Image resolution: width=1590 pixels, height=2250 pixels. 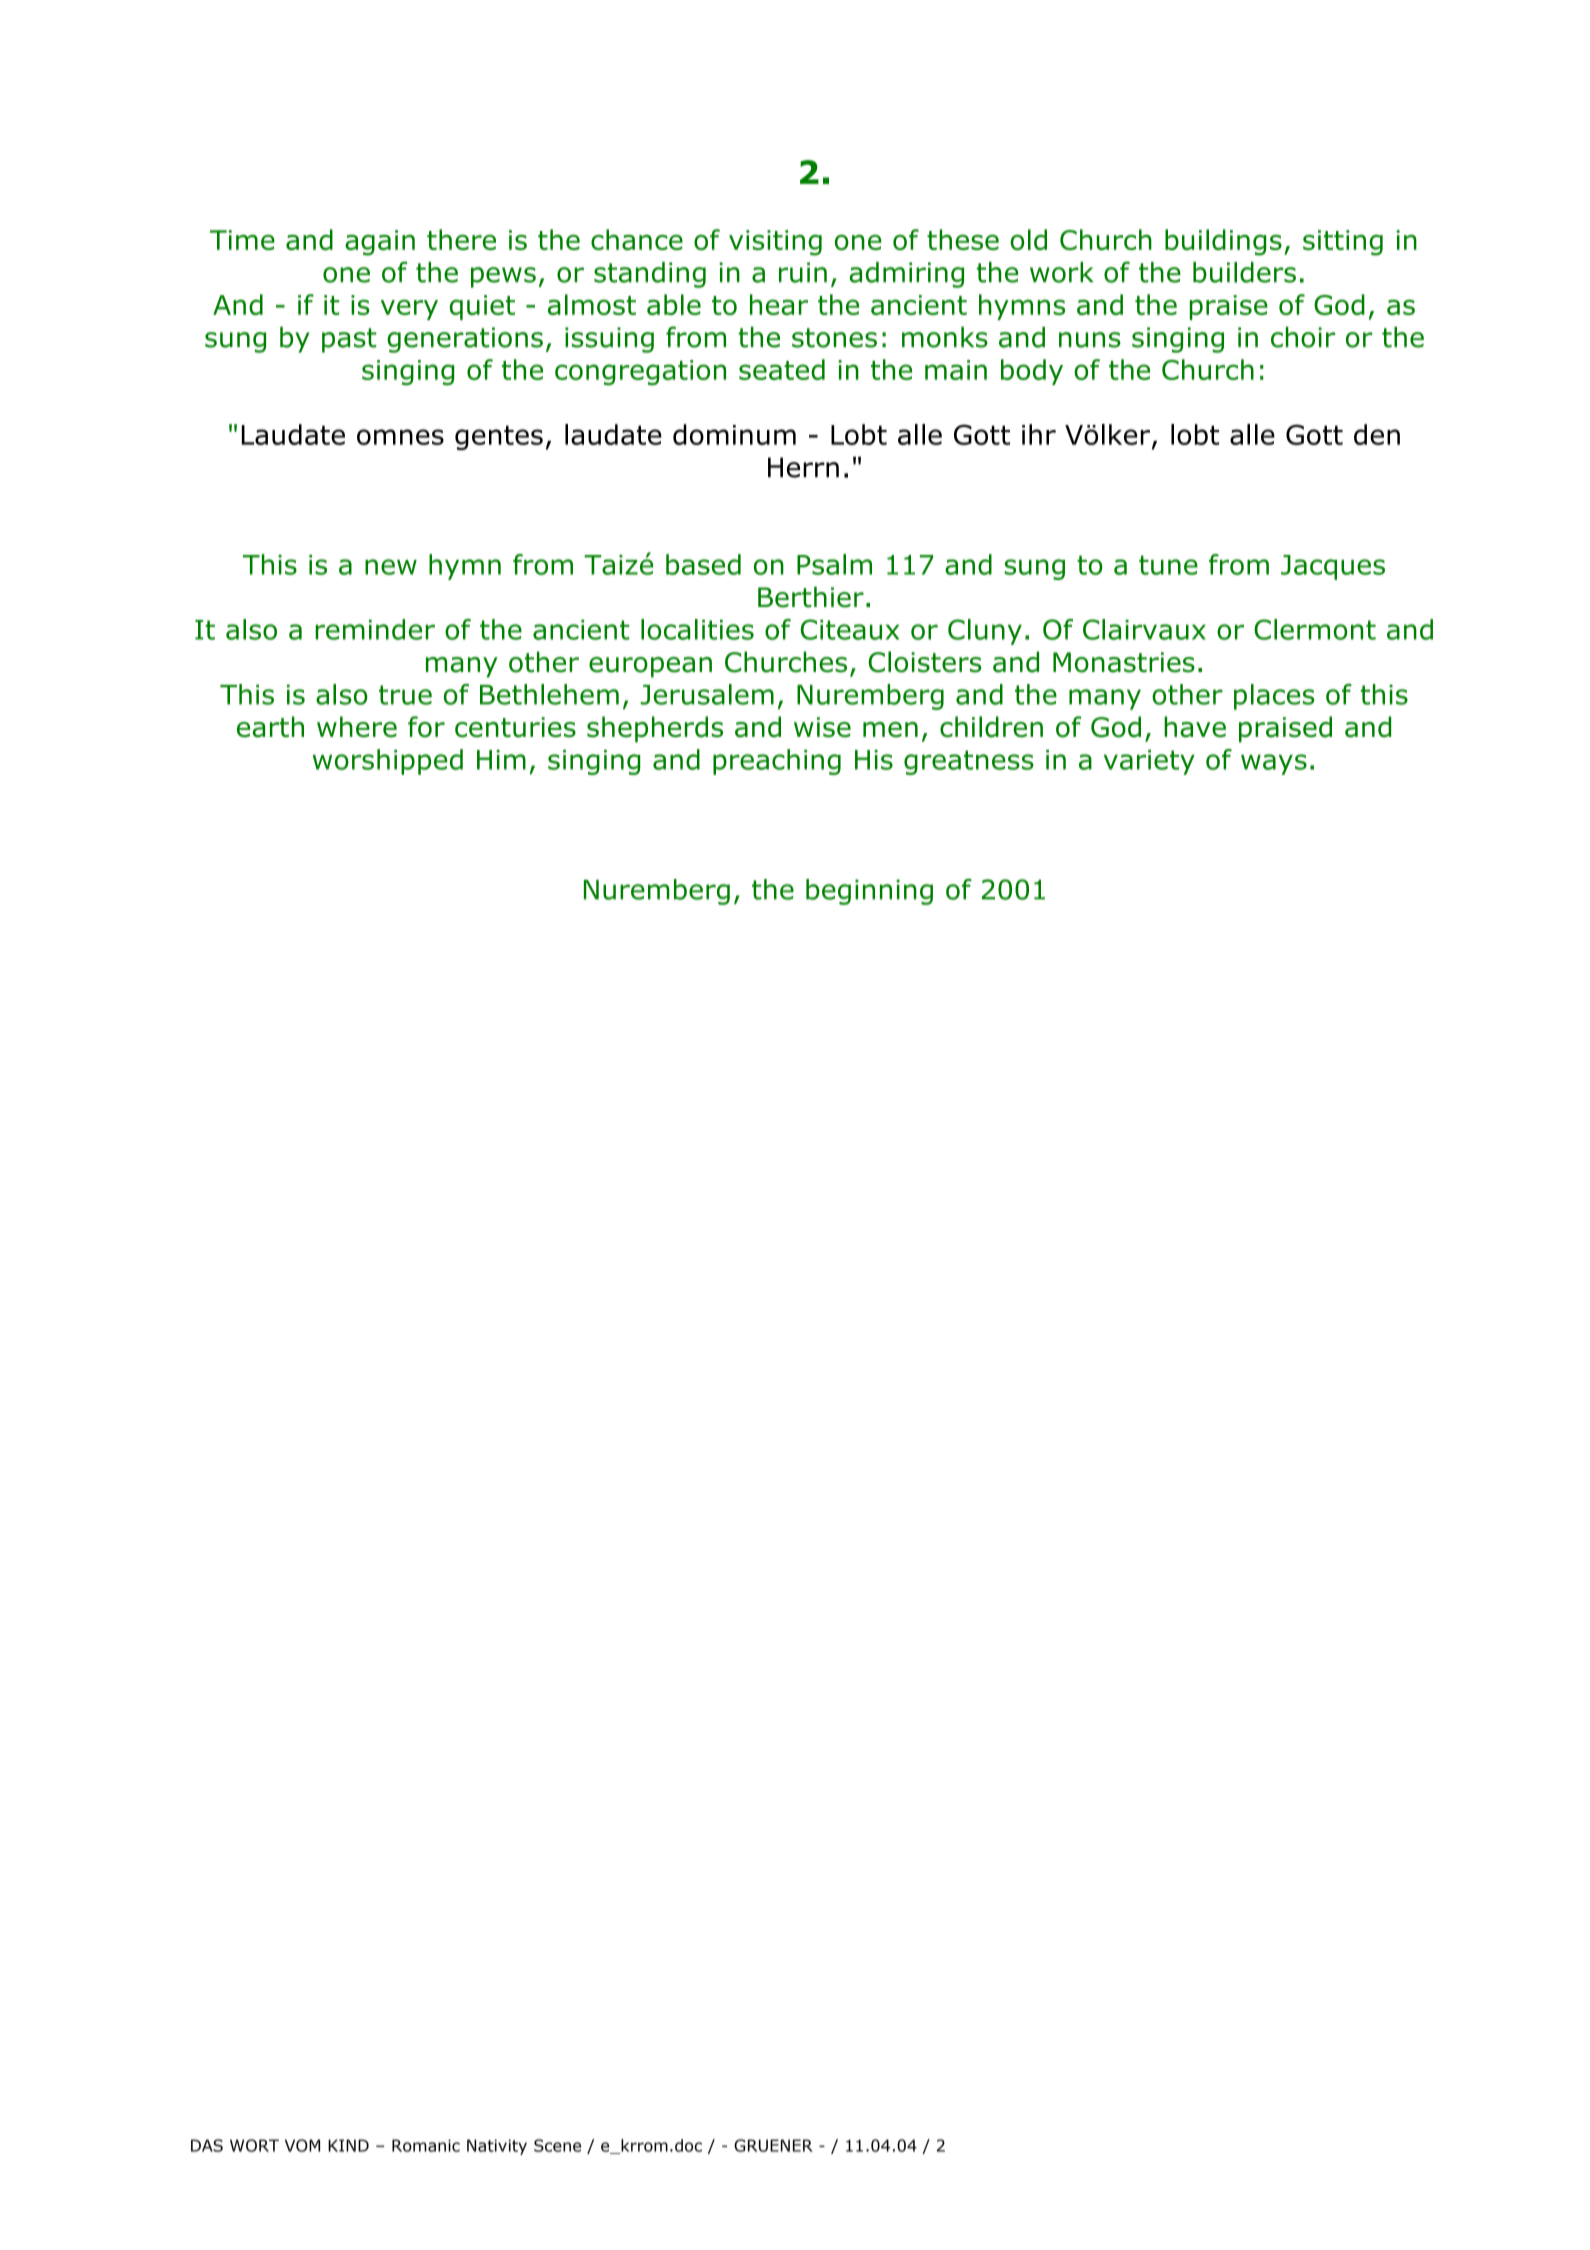 I want to click on builders, so click(x=1244, y=272).
